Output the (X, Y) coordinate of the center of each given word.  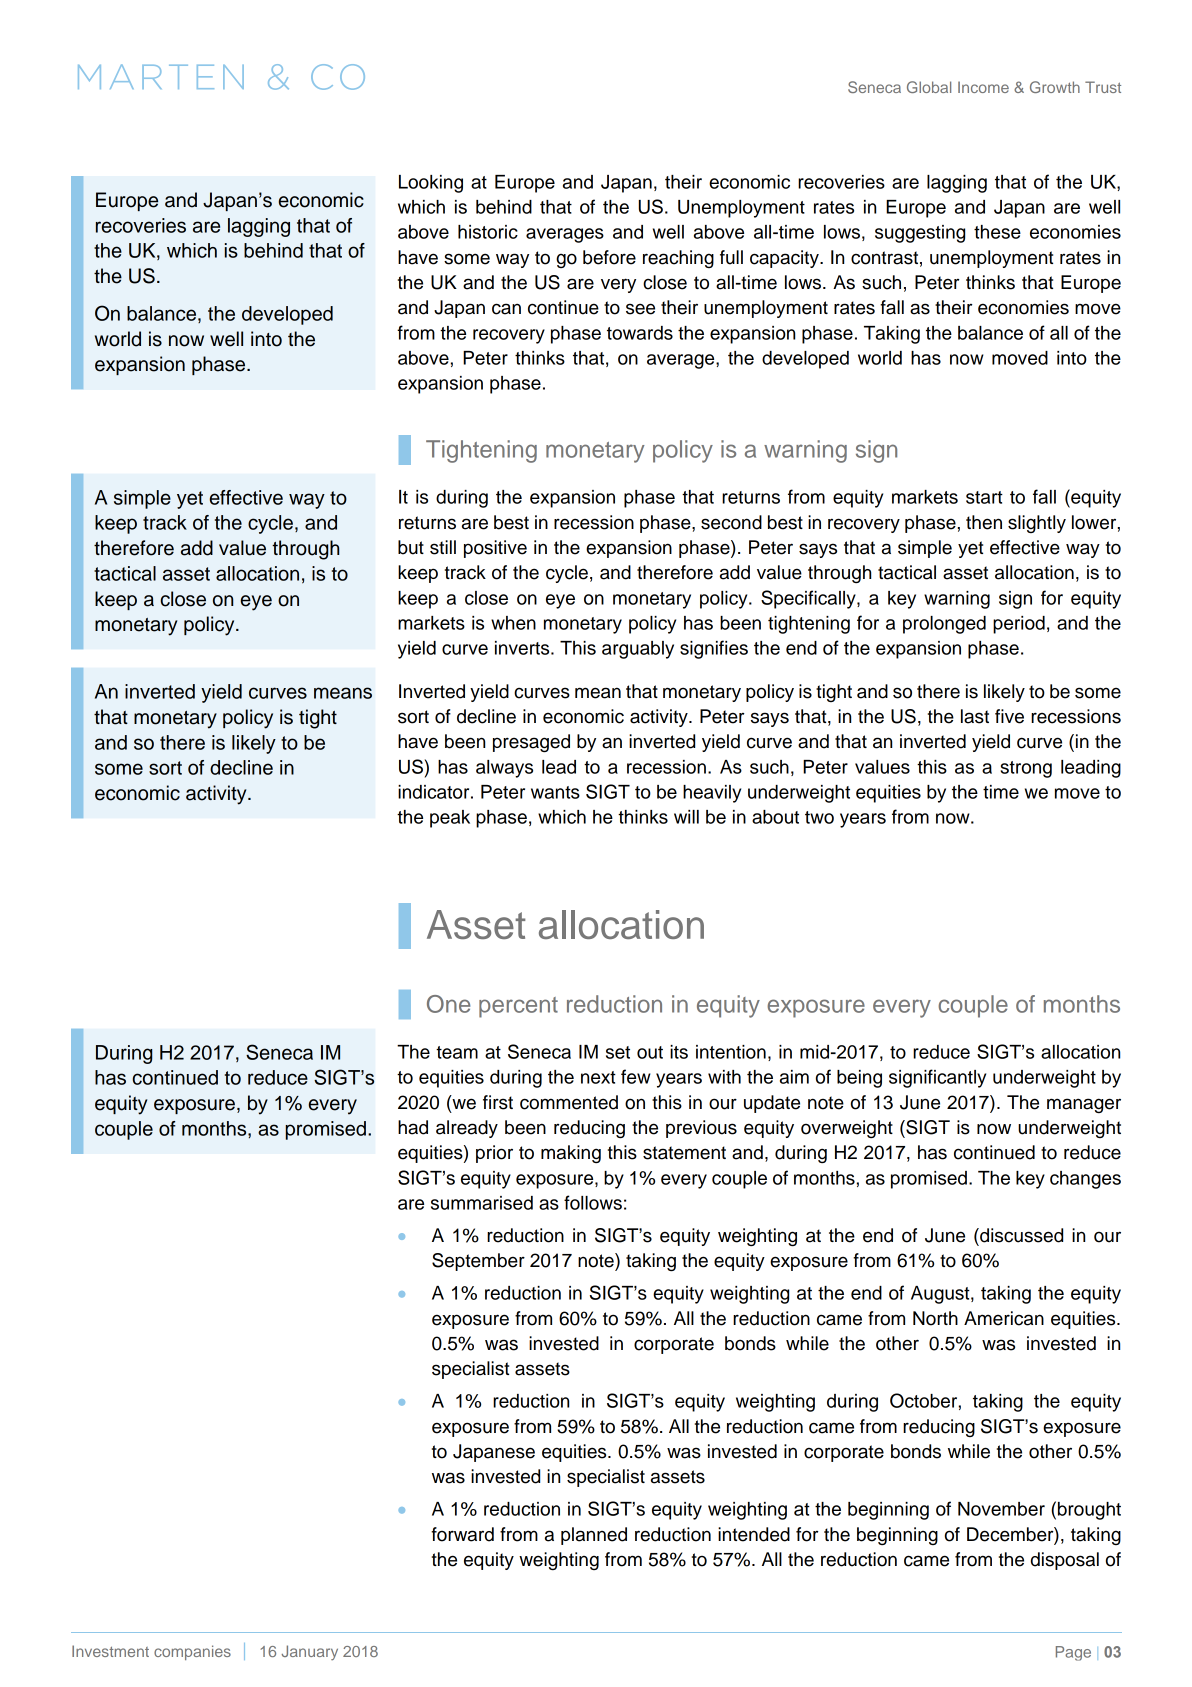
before (609, 257)
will (686, 817)
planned (594, 1536)
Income (983, 87)
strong (1026, 769)
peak (450, 819)
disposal (1065, 1561)
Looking (431, 184)
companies (192, 1652)
